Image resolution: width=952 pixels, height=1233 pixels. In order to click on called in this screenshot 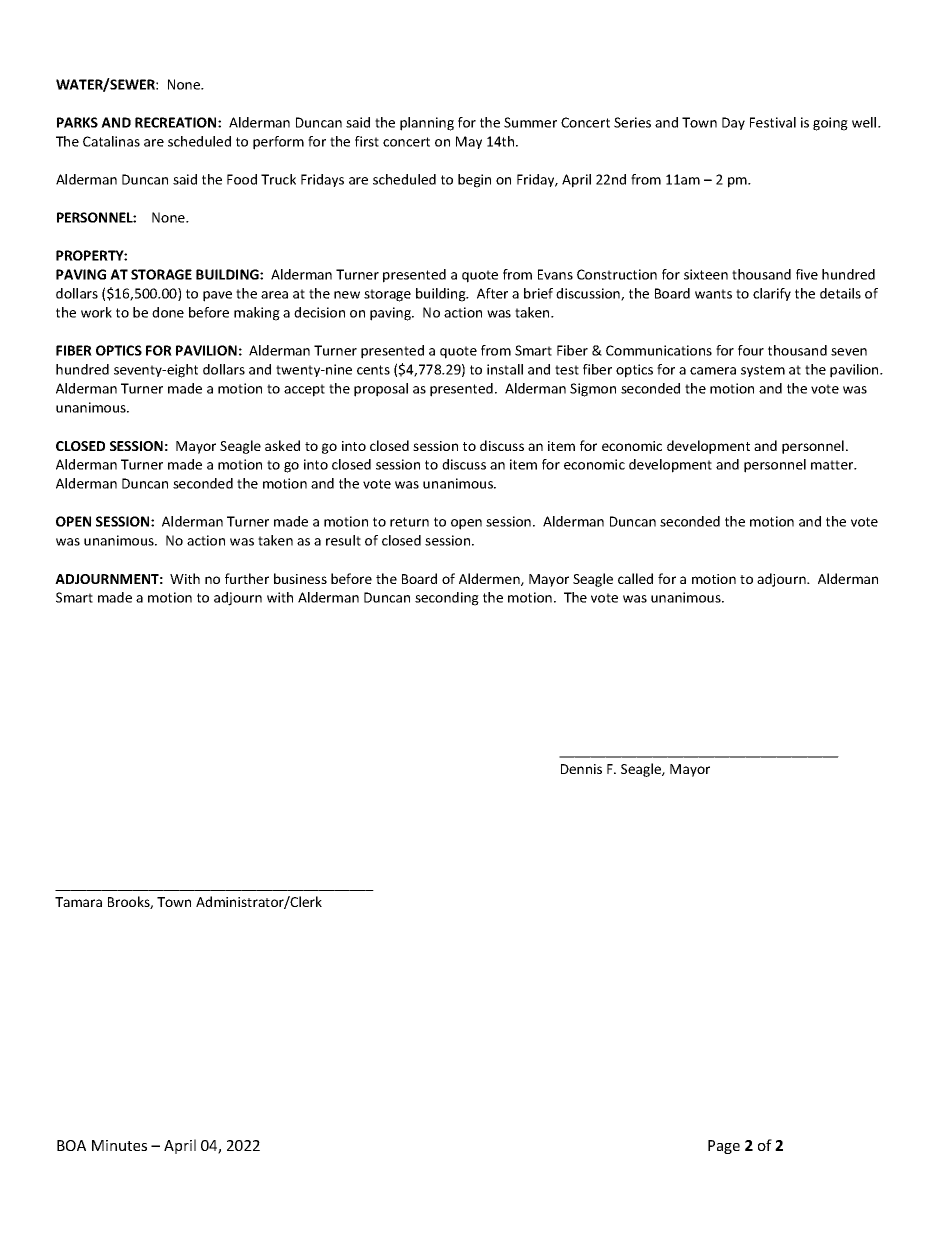, I will do `click(635, 578)`.
